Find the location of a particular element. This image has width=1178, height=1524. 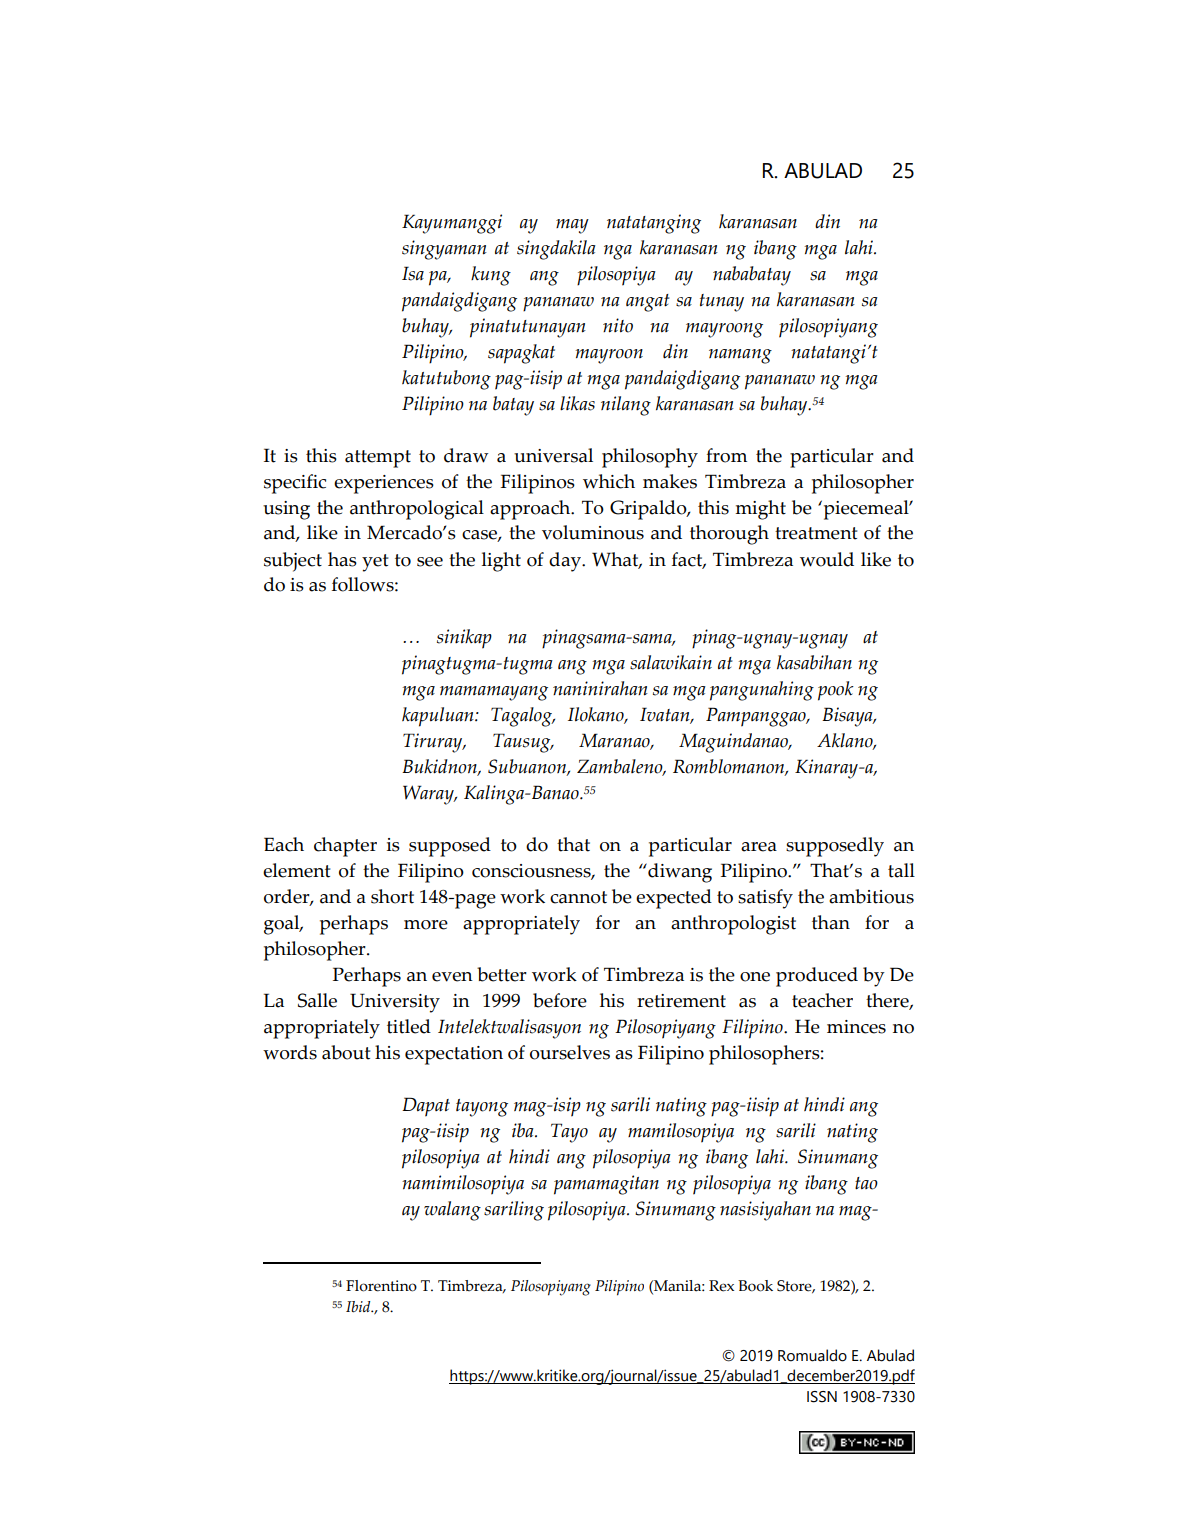

would is located at coordinates (827, 559).
